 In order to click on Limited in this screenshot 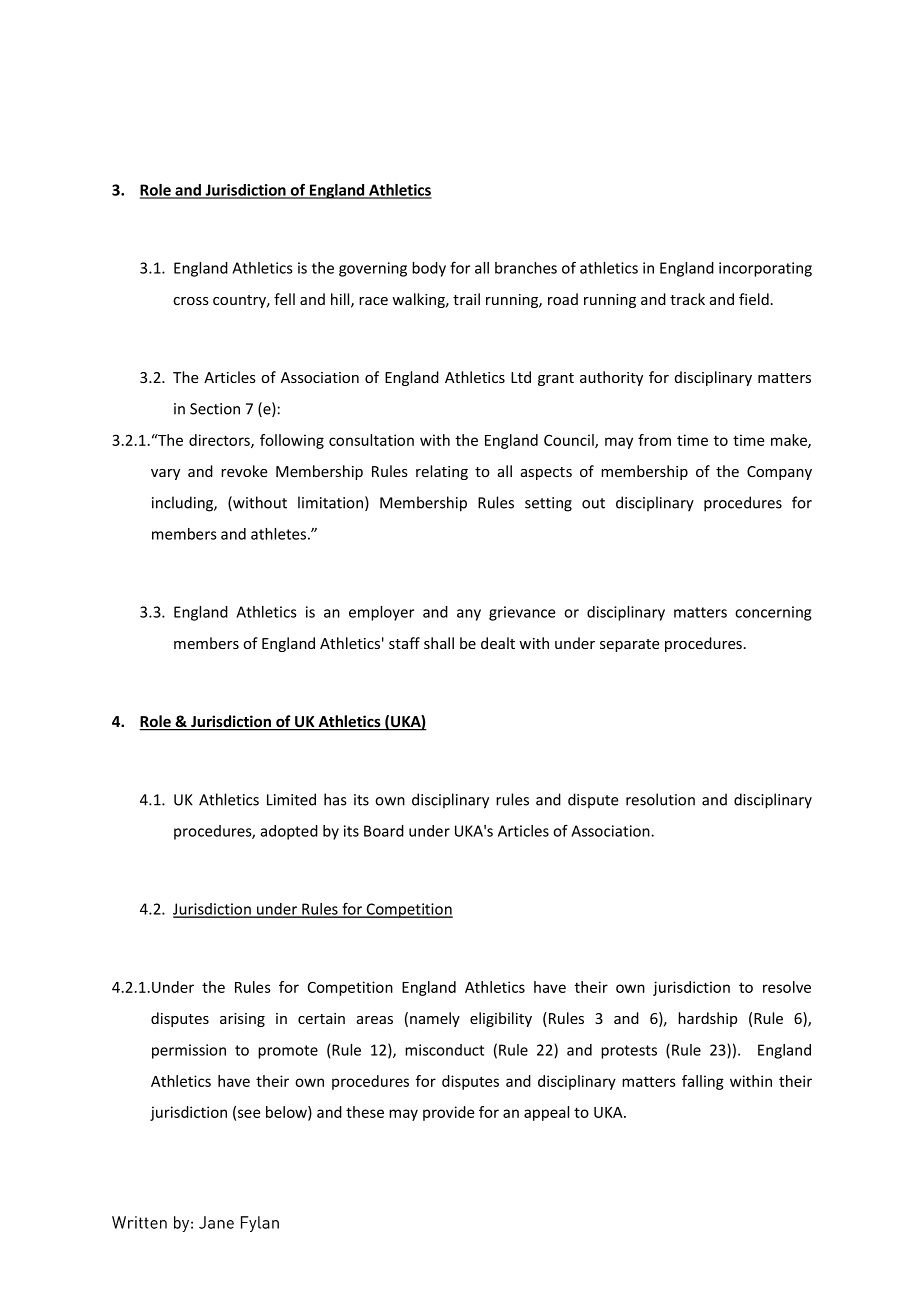, I will do `click(291, 799)`.
